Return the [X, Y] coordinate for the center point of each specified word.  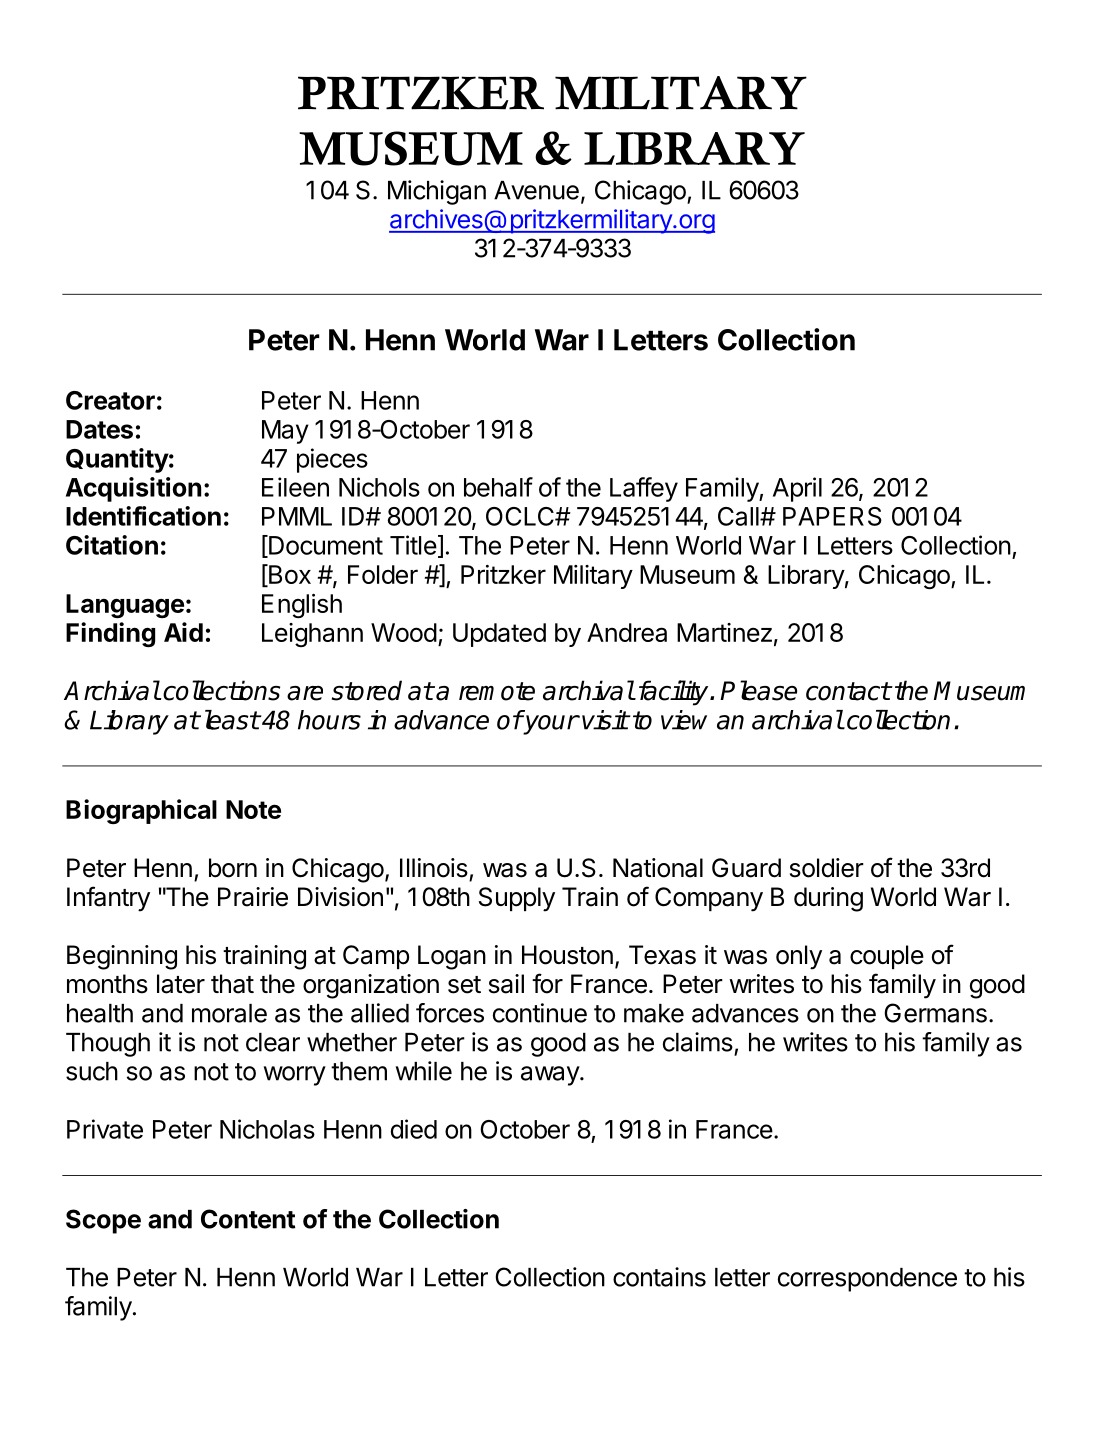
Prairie [253, 897]
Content [248, 1219]
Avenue [536, 190]
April [797, 489]
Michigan [437, 192]
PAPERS [832, 516]
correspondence [867, 1280]
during [828, 899]
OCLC [521, 516]
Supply [517, 899]
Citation [112, 545]
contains [659, 1277]
